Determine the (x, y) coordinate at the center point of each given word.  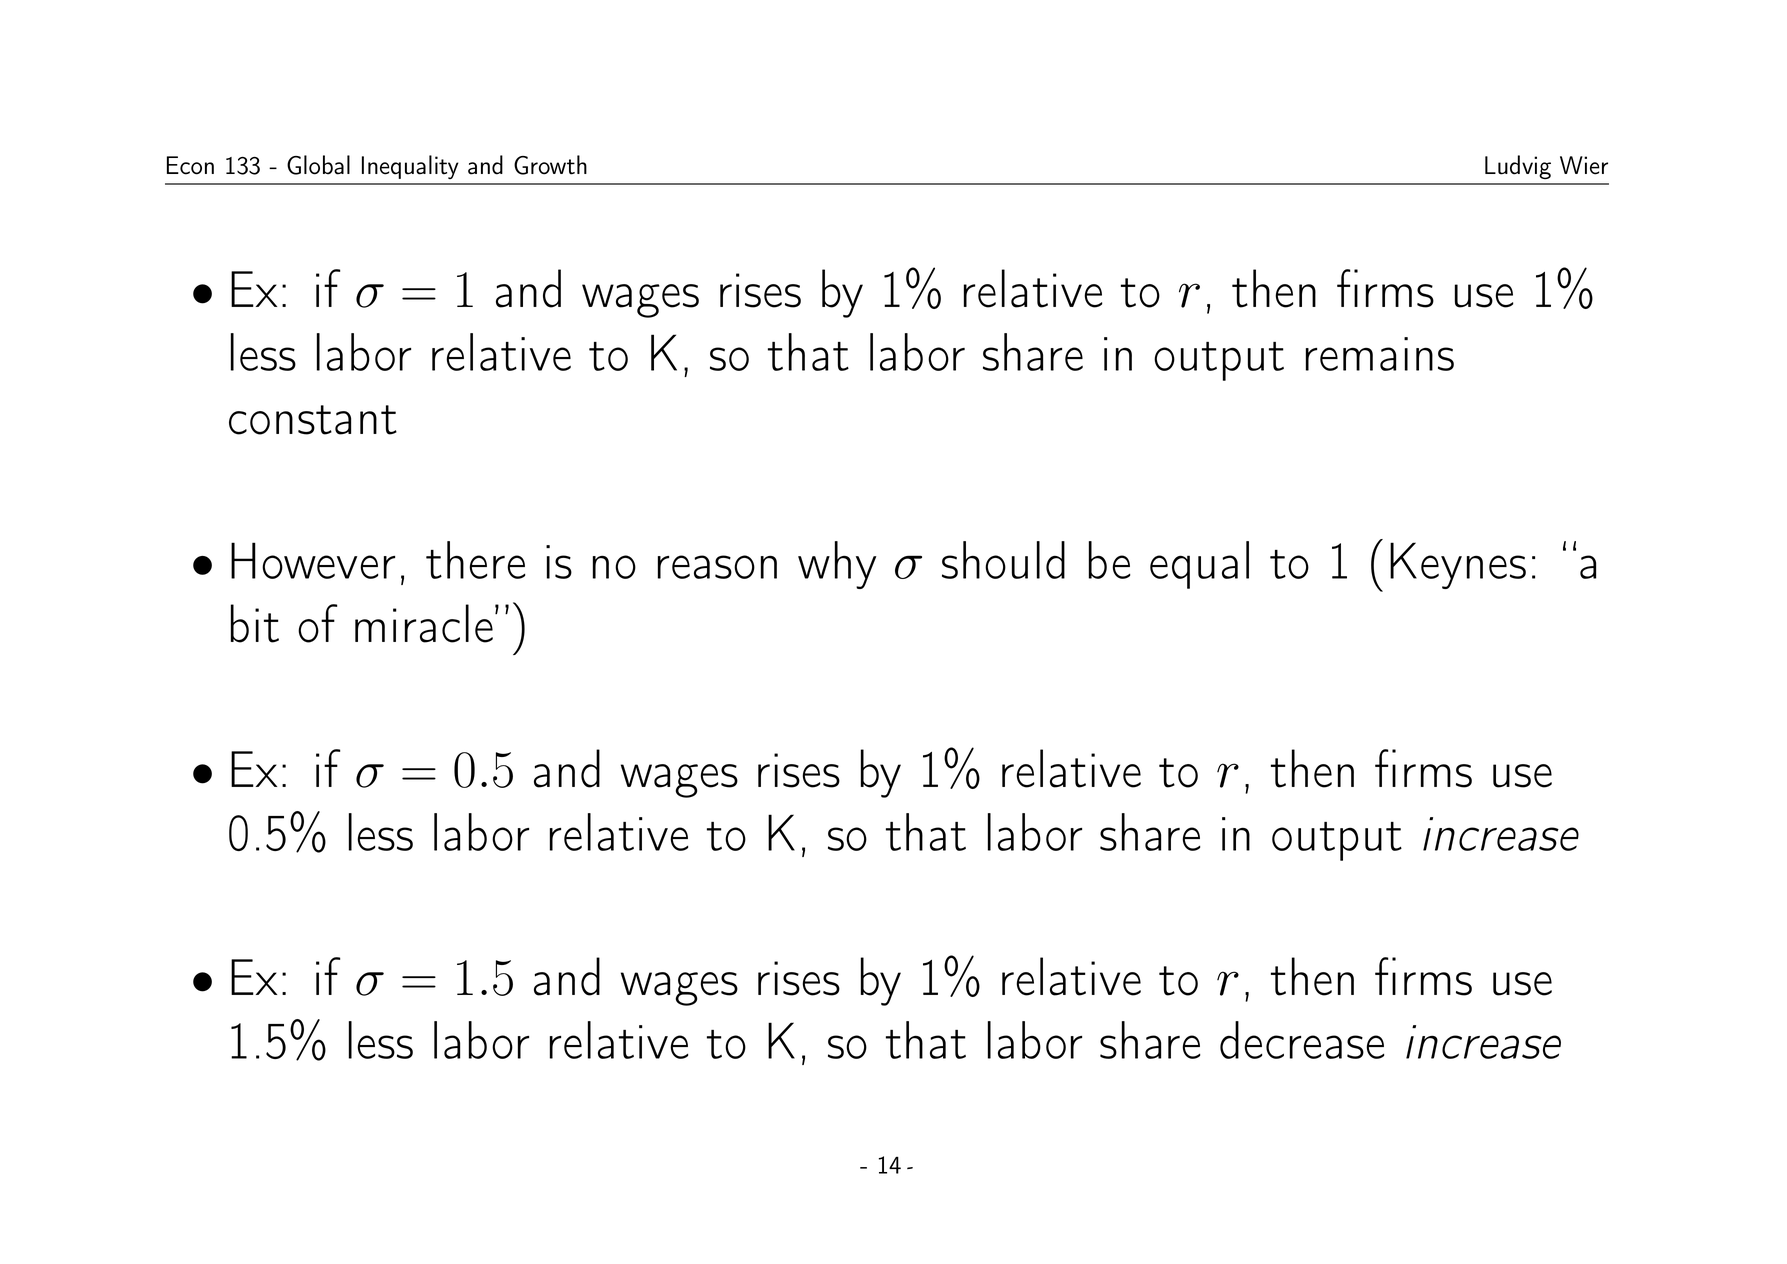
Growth (550, 165)
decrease (1302, 1040)
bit (255, 623)
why (837, 565)
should (1003, 560)
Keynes (1458, 565)
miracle (424, 623)
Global (318, 165)
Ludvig (1518, 167)
